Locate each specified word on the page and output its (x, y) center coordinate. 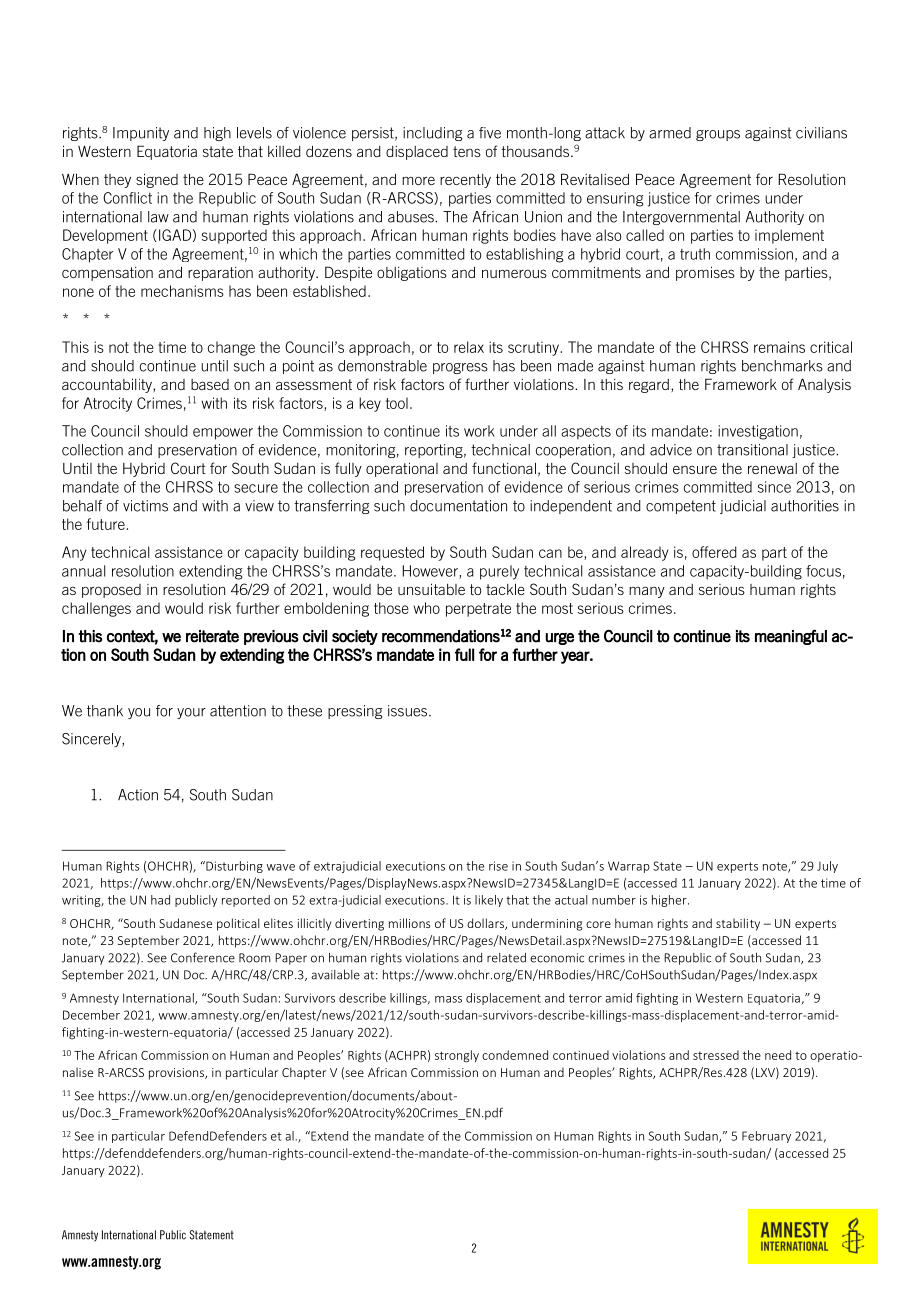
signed (157, 180)
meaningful (791, 637)
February (766, 1137)
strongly (457, 1056)
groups (718, 135)
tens (467, 151)
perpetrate (478, 610)
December (91, 1015)
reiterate (212, 636)
